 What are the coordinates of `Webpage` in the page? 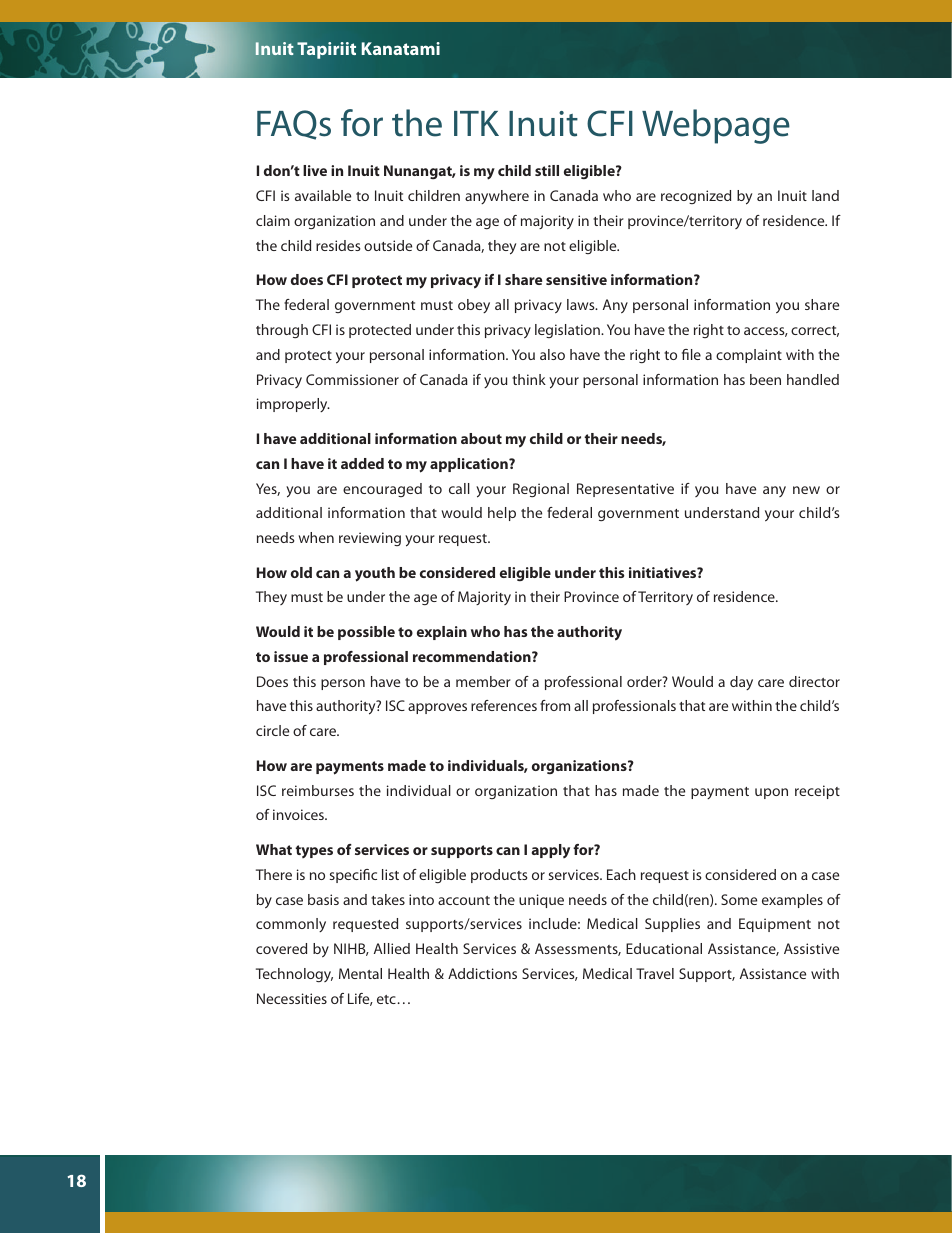 It's located at (716, 126).
